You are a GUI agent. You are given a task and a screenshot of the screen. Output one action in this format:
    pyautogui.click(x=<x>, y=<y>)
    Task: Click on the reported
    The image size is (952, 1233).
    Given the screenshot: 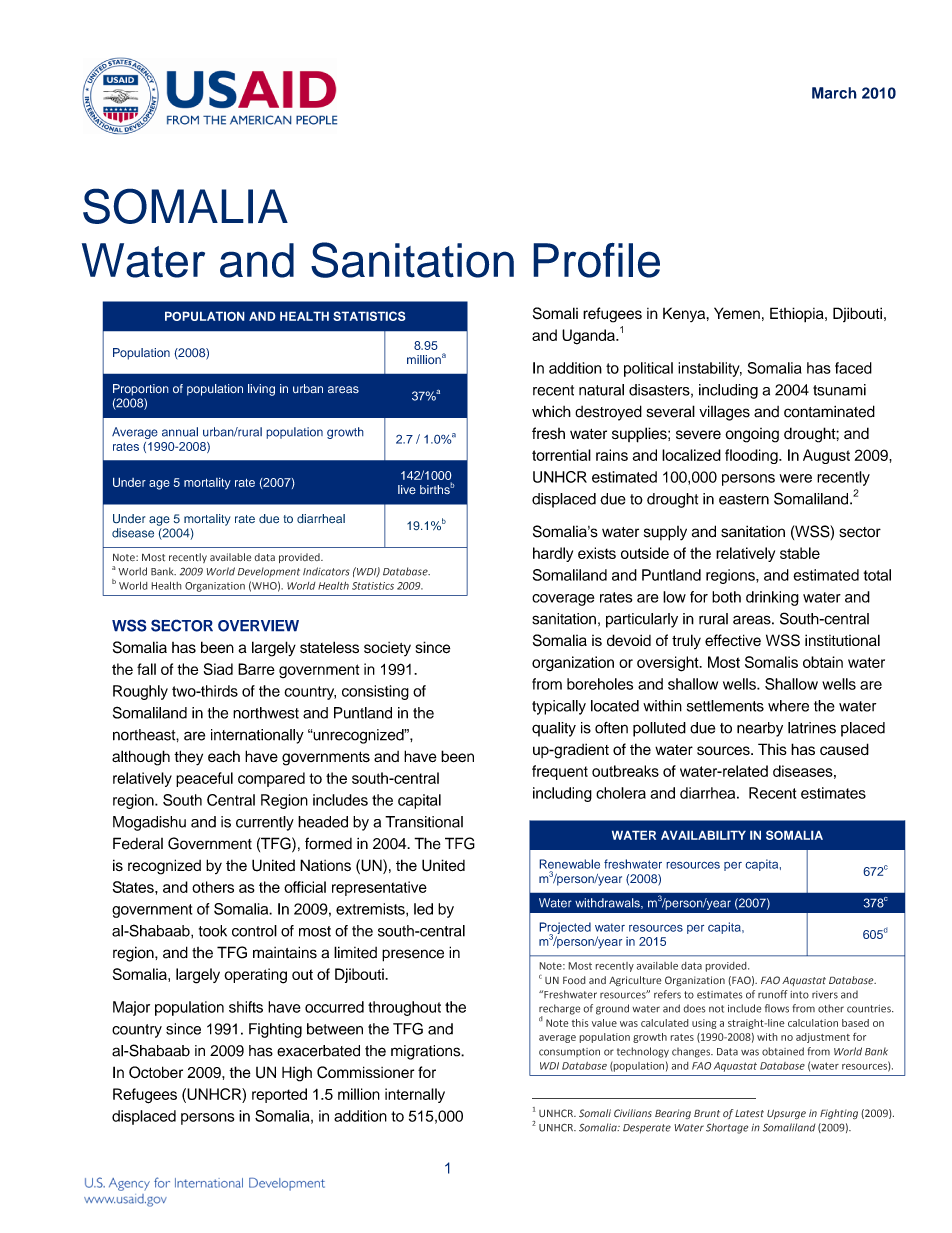 What is the action you would take?
    pyautogui.click(x=279, y=1095)
